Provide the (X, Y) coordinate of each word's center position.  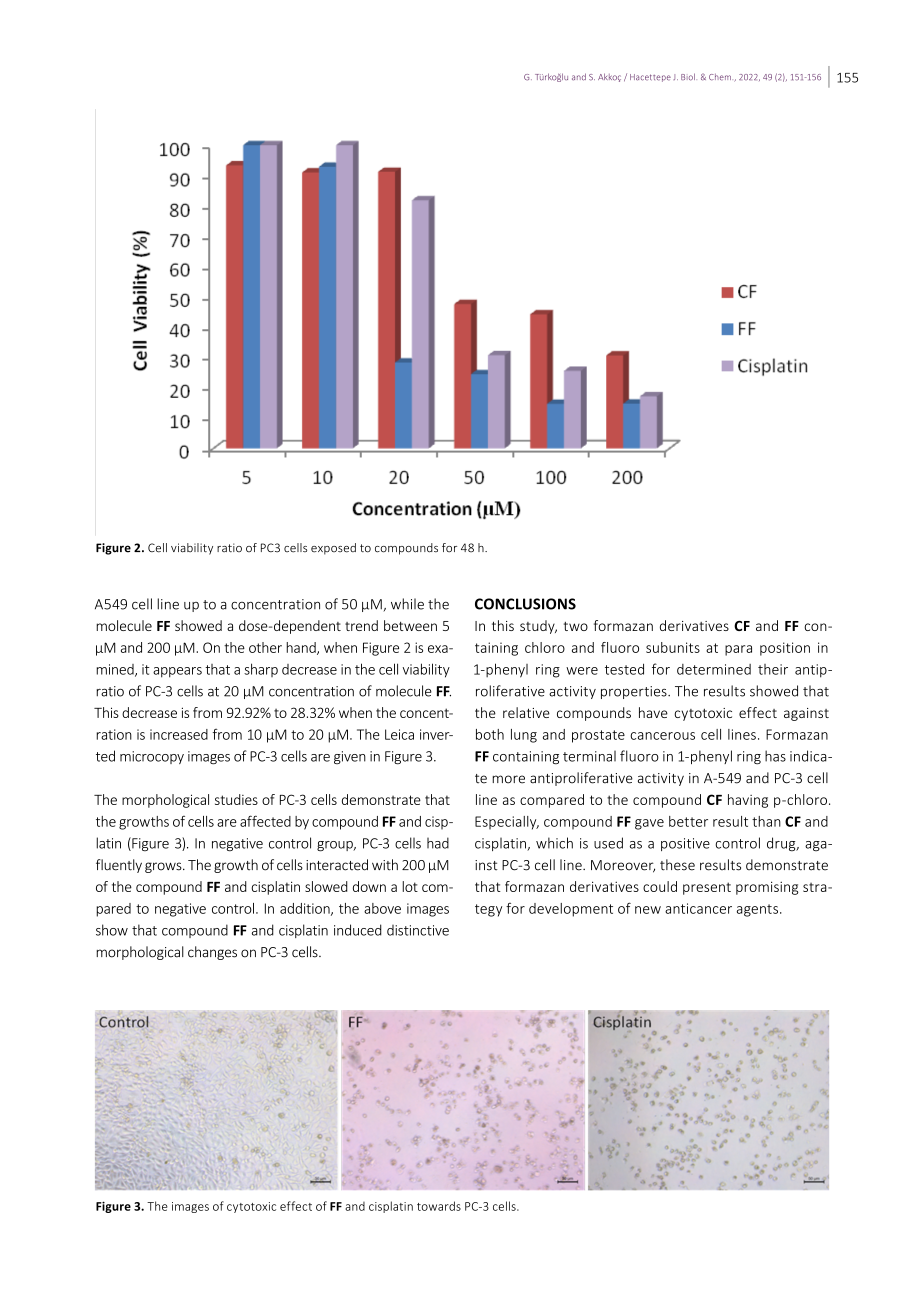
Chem (721, 77)
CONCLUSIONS (525, 604)
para (738, 650)
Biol (689, 77)
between (410, 625)
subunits (673, 647)
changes (212, 953)
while (407, 604)
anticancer (698, 908)
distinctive (418, 930)
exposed (333, 549)
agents (757, 910)
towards (439, 1206)
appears (177, 672)
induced (358, 930)
